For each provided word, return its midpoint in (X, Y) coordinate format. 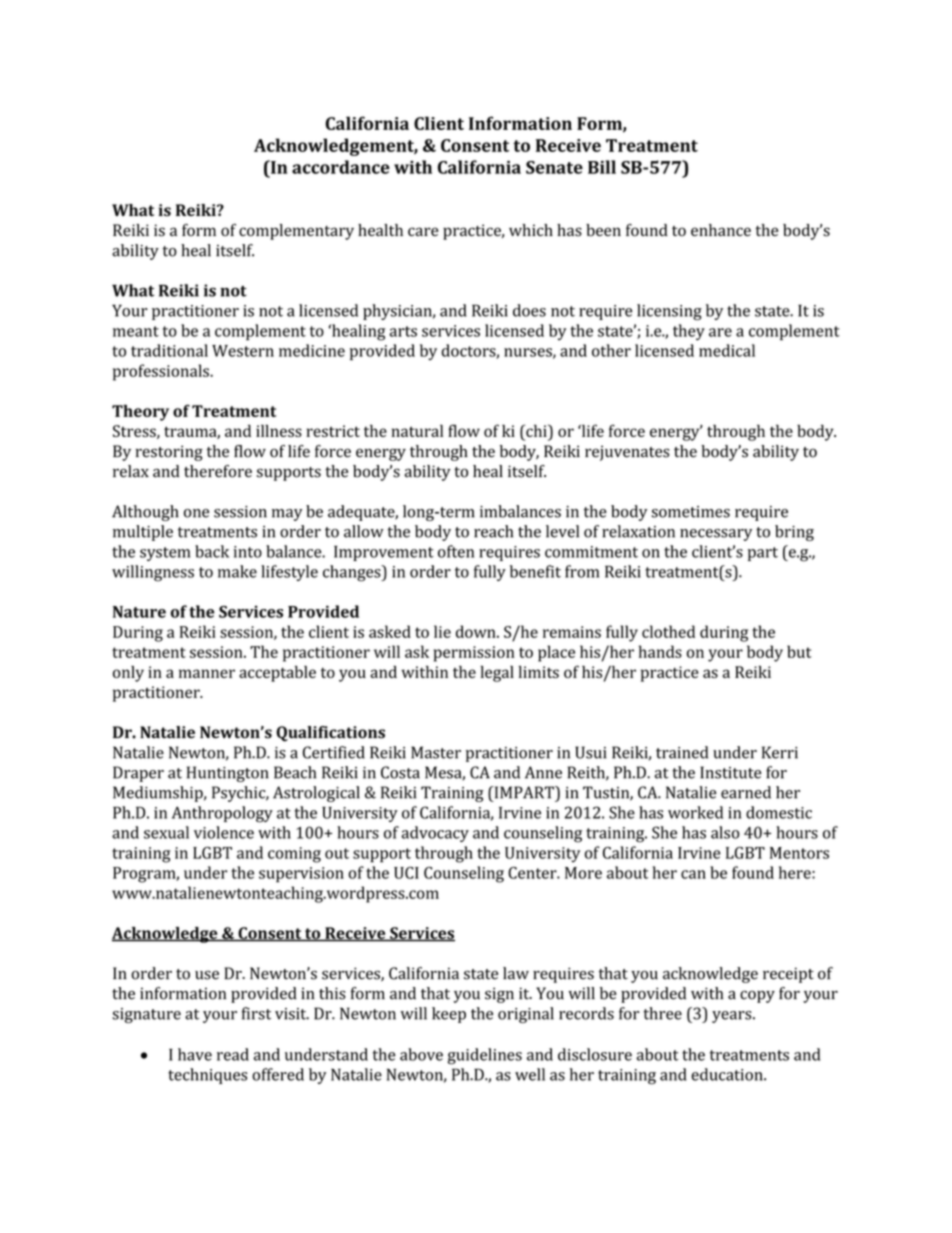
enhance (721, 230)
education (728, 1074)
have (195, 1054)
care (423, 231)
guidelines (485, 1056)
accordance (341, 167)
